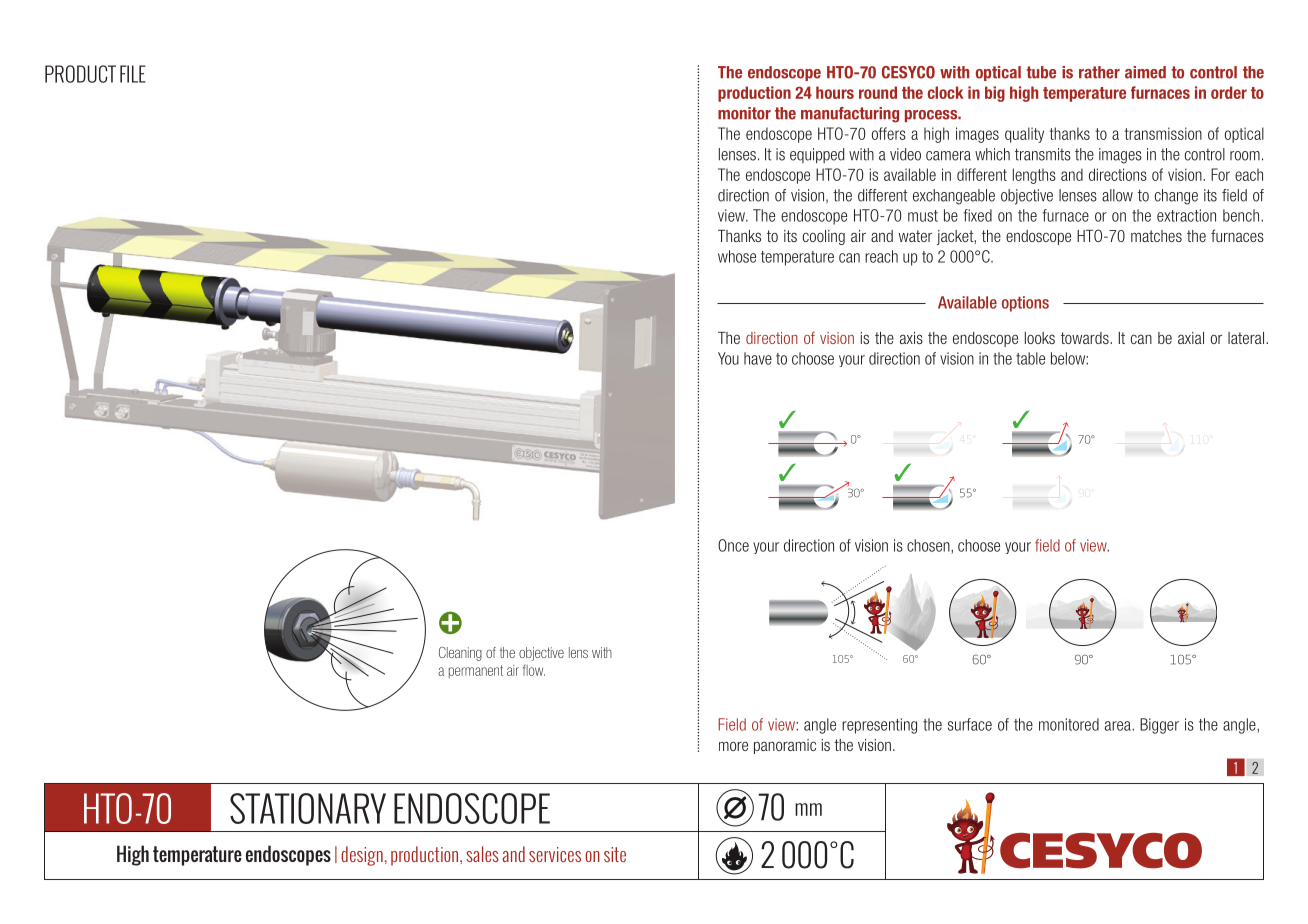 The image size is (1308, 924). What do you see at coordinates (308, 808) in the screenshot?
I see `STATIONARY` at bounding box center [308, 808].
